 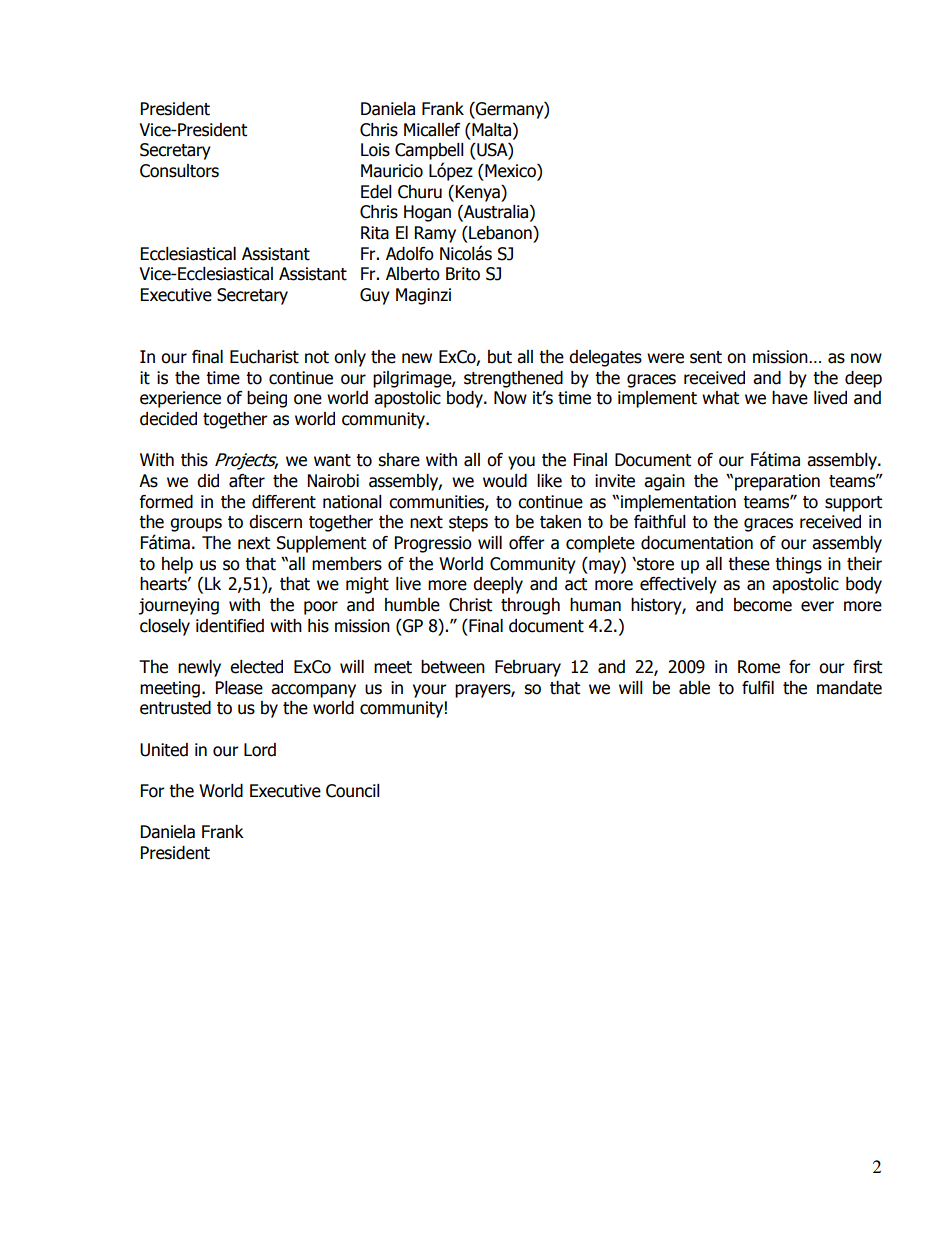 What do you see at coordinates (777, 482) in the screenshot?
I see `preparation` at bounding box center [777, 482].
